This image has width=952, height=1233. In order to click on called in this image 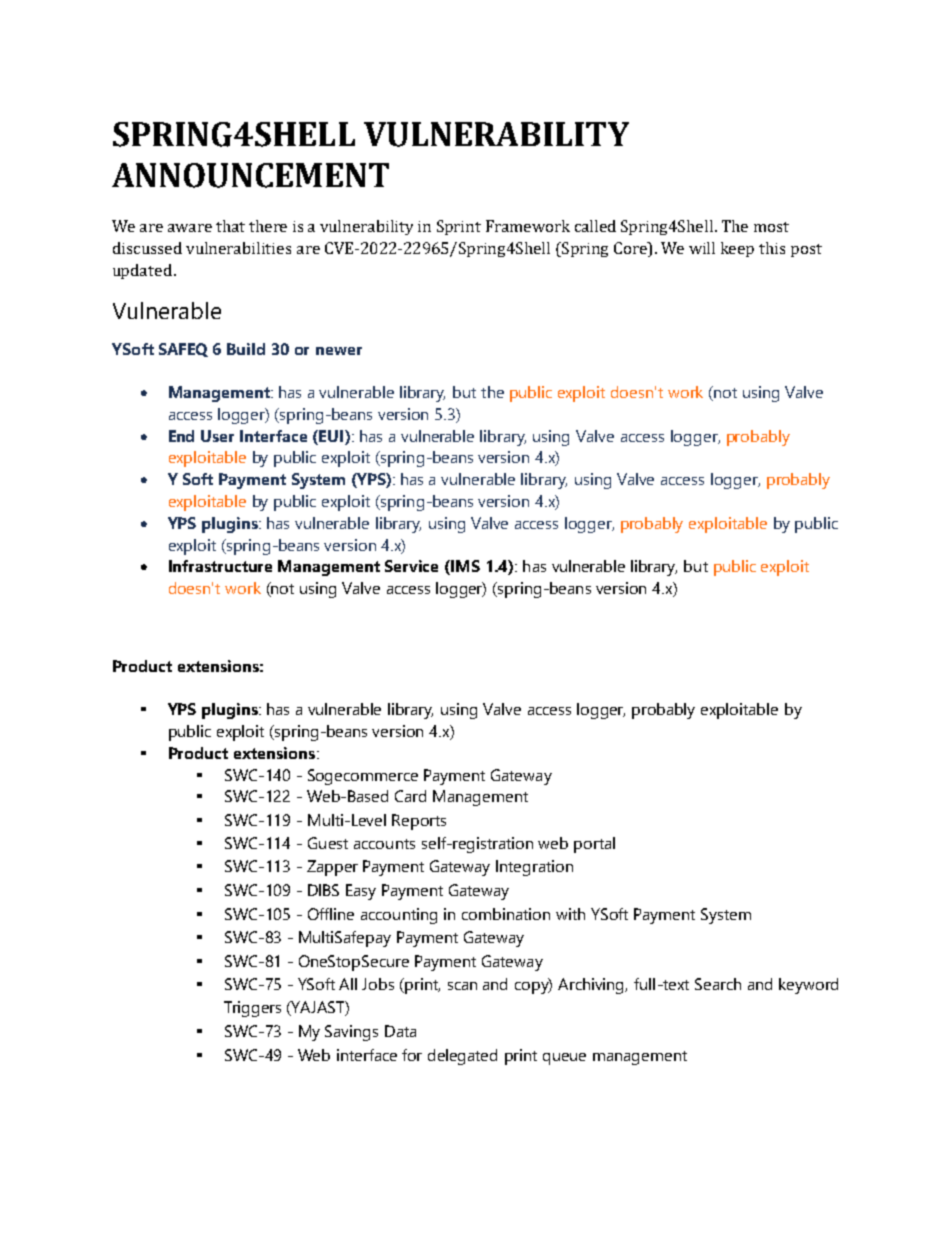, I will do `click(595, 226)`.
